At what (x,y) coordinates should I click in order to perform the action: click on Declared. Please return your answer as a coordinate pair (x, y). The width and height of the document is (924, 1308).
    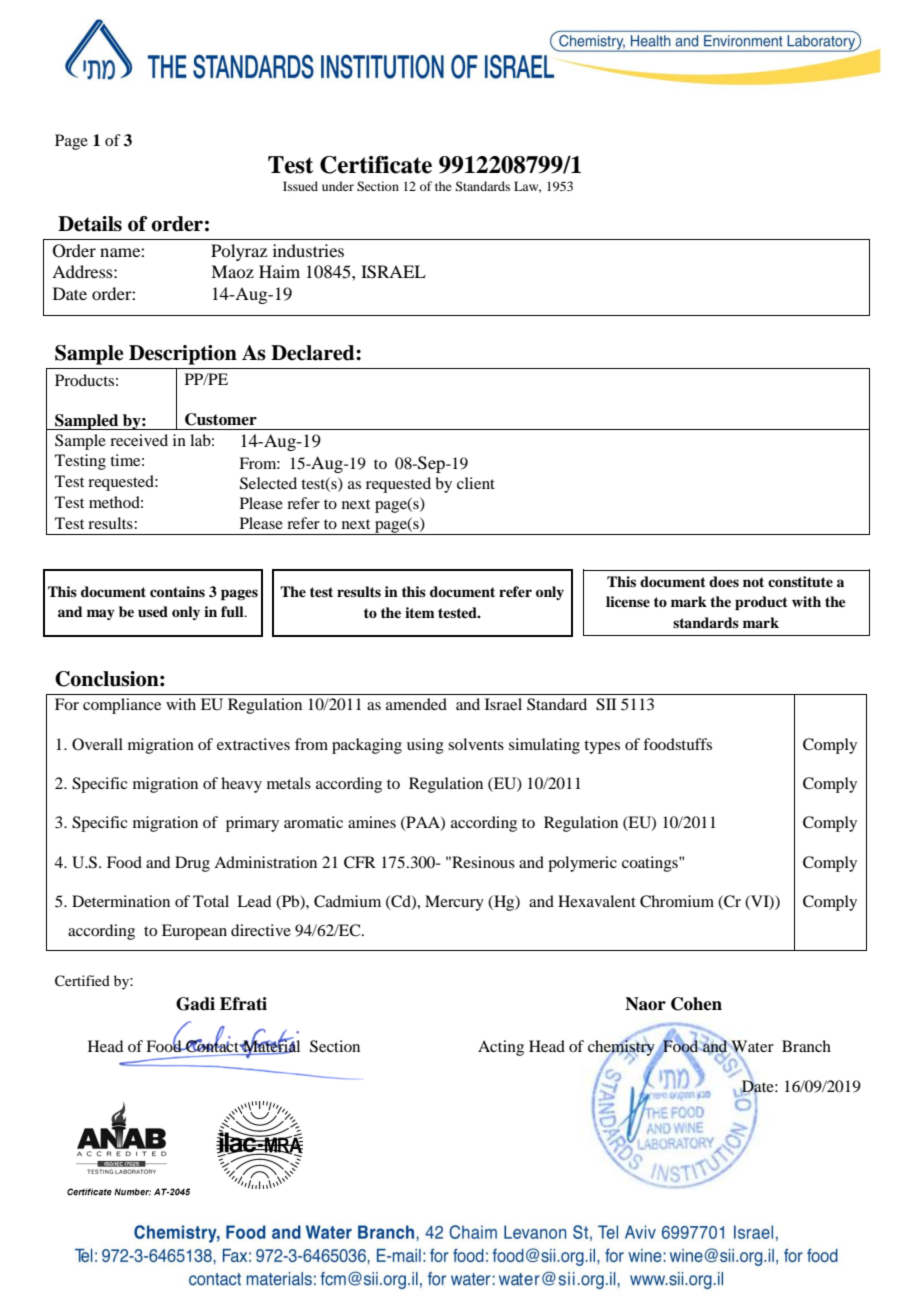
    Looking at the image, I should click on (314, 353).
